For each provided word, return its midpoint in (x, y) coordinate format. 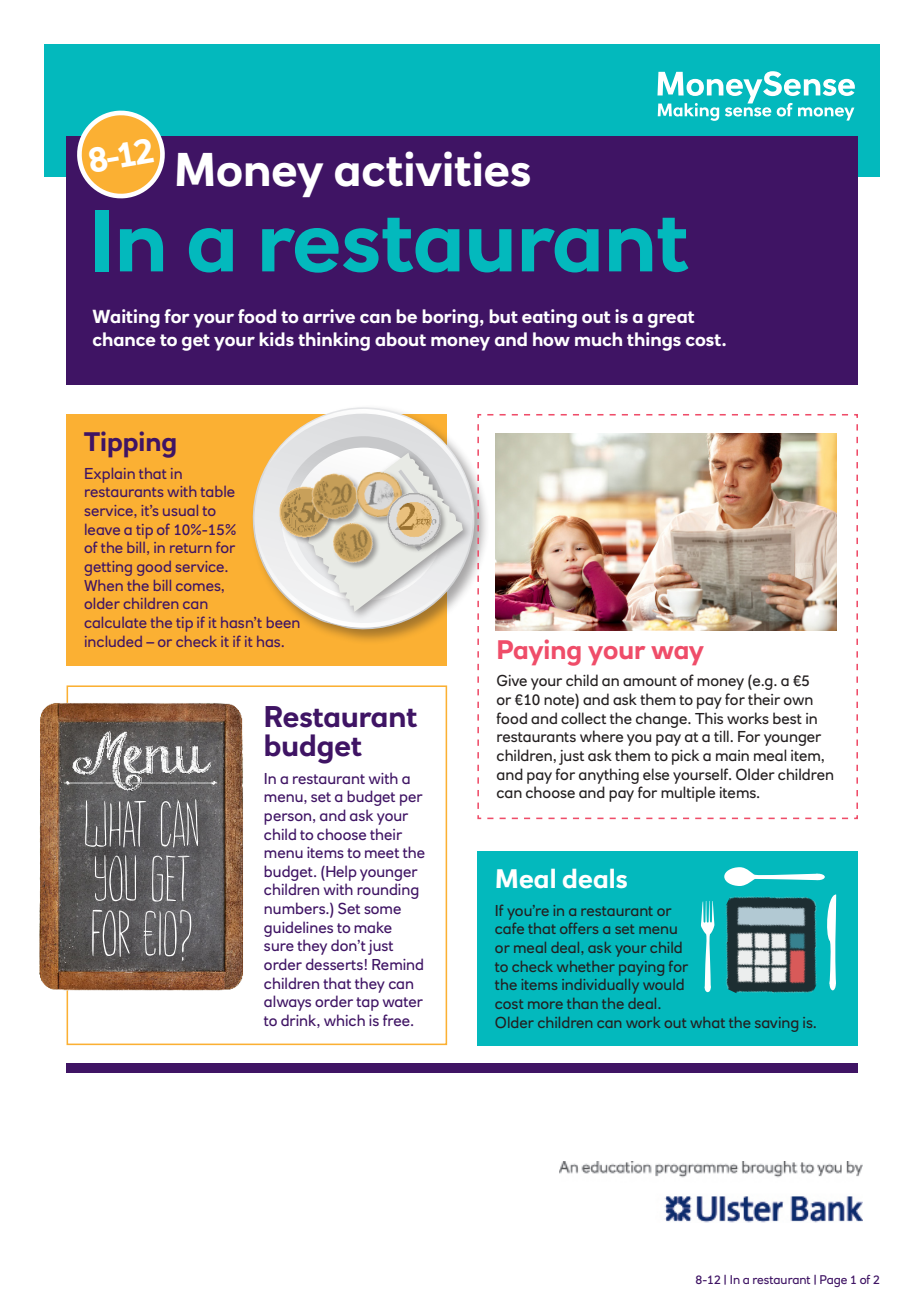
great (671, 319)
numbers (296, 908)
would (663, 984)
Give (512, 680)
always (287, 1003)
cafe (509, 928)
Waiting (126, 318)
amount (650, 681)
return (190, 548)
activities (432, 169)
